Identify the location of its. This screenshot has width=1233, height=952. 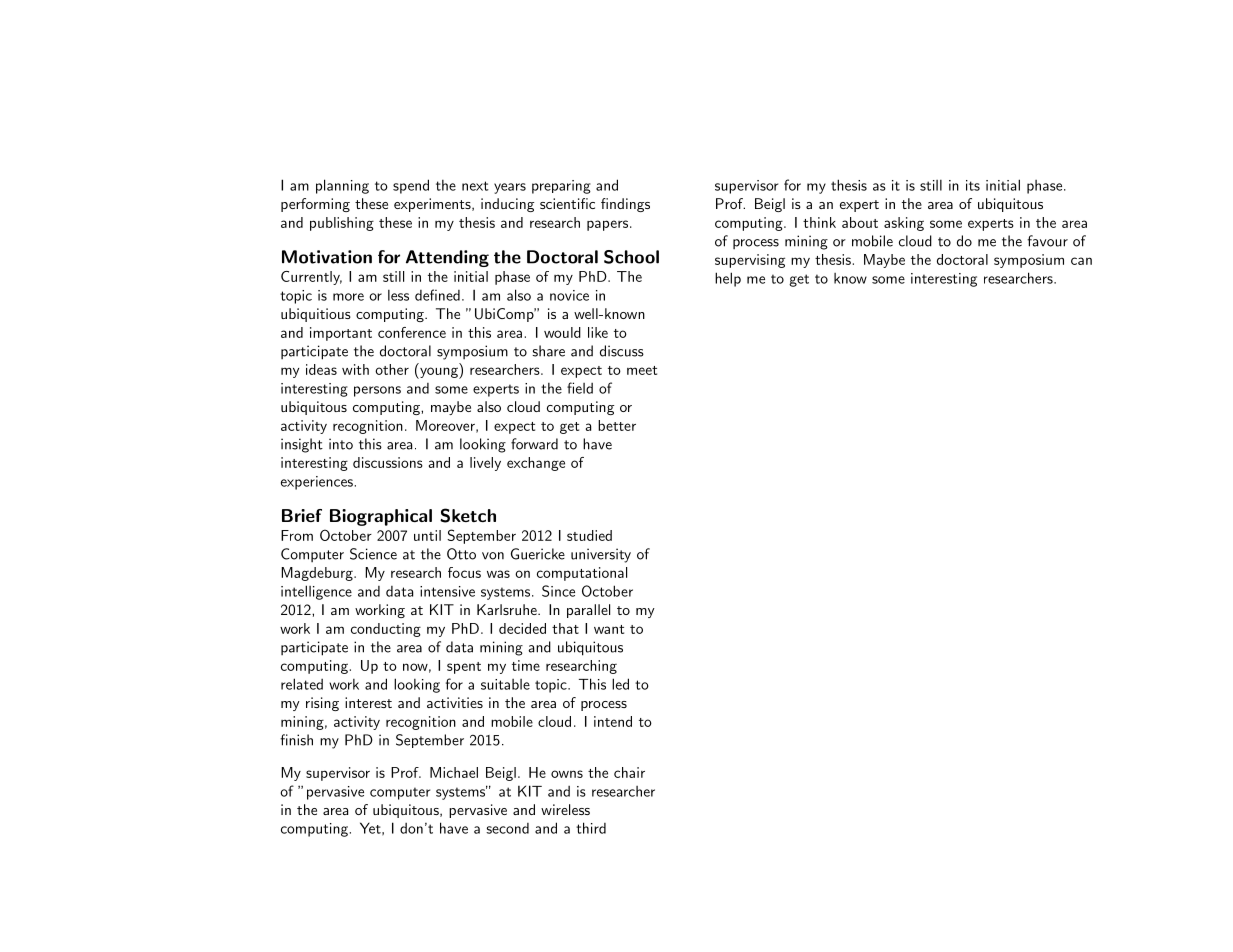
(973, 185).
